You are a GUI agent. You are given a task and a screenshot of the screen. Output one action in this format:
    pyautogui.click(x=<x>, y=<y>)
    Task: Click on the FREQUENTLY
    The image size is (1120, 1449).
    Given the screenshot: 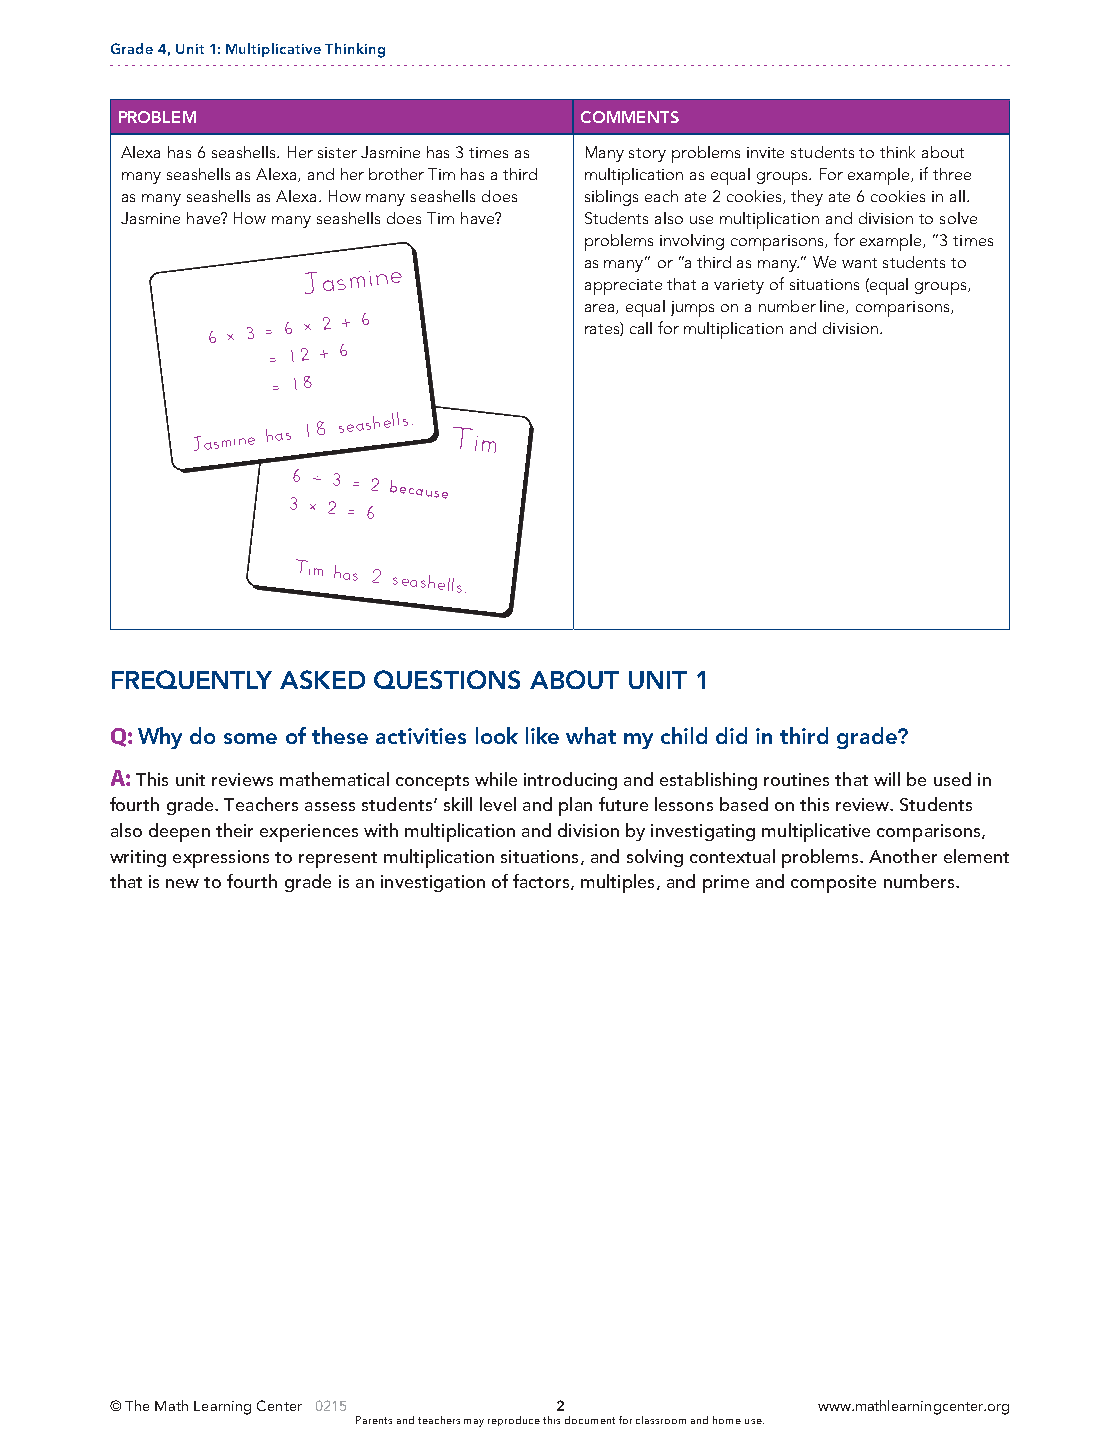 What is the action you would take?
    pyautogui.click(x=192, y=679)
